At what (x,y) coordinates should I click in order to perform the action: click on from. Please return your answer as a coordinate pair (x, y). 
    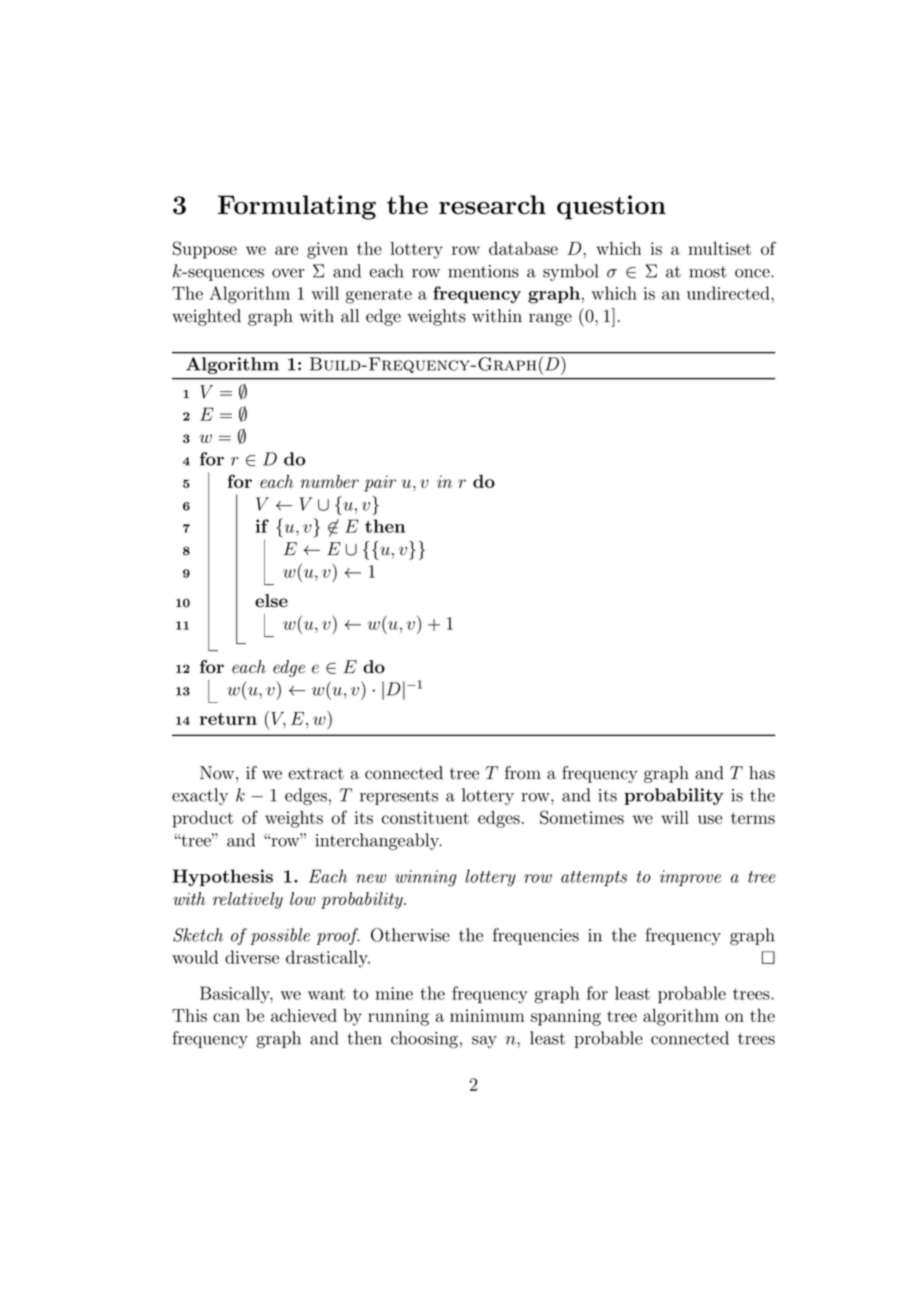
    Looking at the image, I should click on (523, 773).
